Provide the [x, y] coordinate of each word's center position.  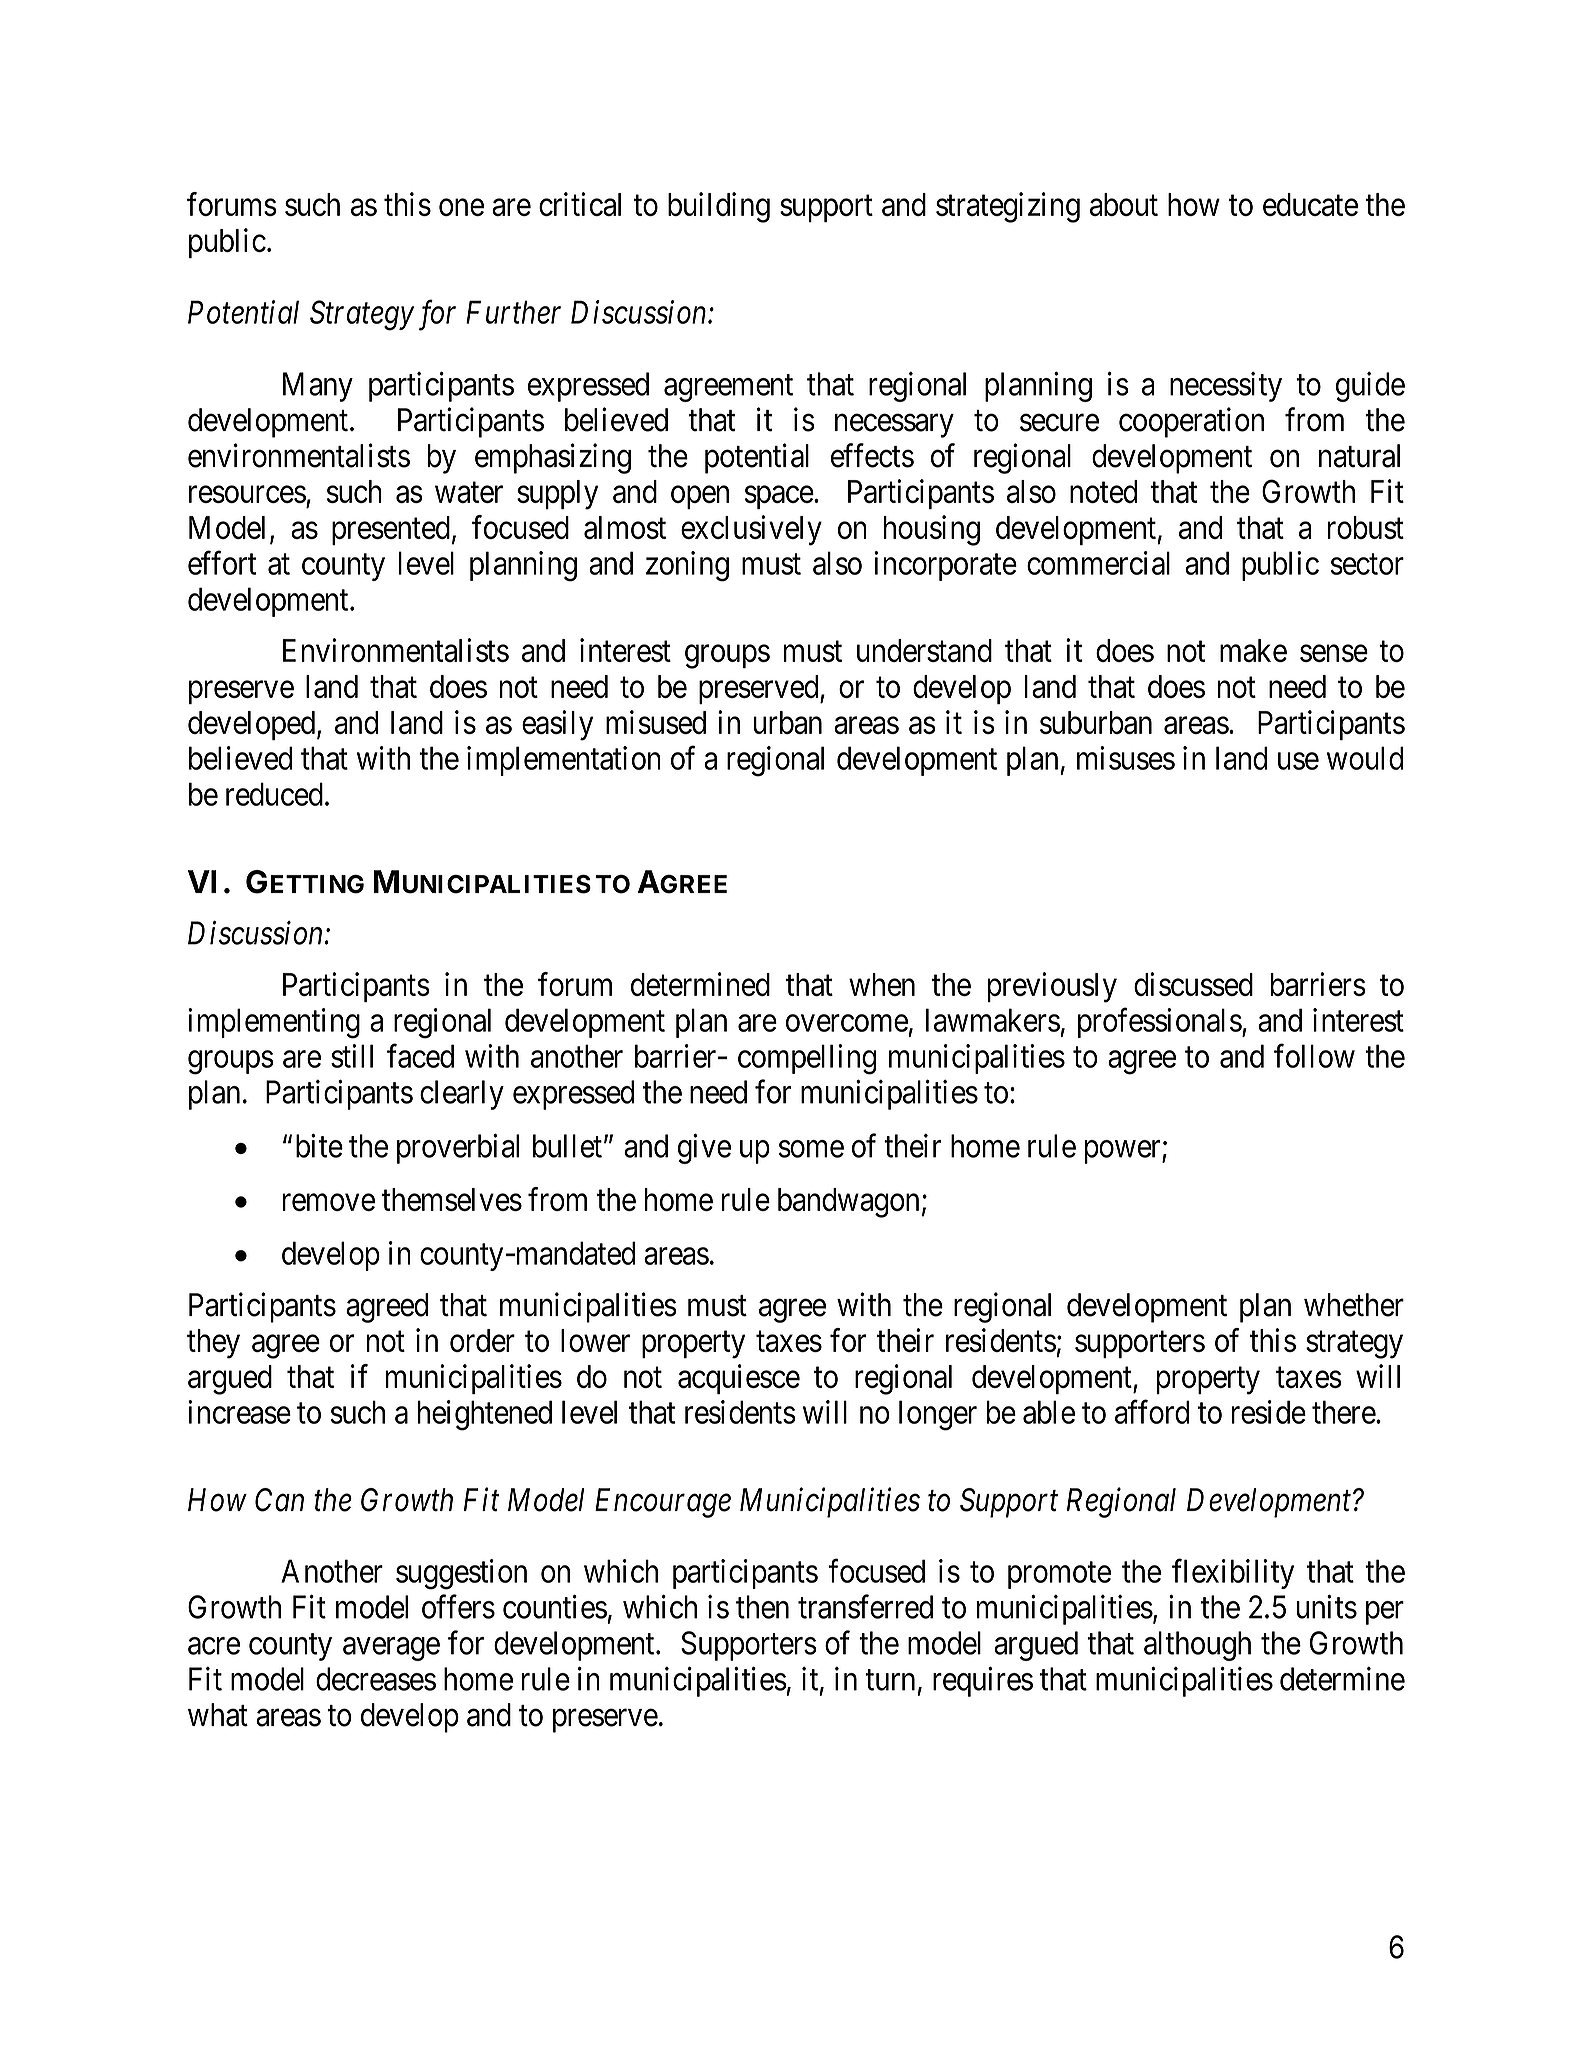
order [482, 1340]
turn [890, 1680]
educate [1310, 204]
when [882, 984]
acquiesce [739, 1379]
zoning [687, 566]
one [461, 207]
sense [1334, 653]
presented [391, 530]
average [391, 1649]
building [719, 207]
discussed [1193, 984]
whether [1354, 1305]
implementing [274, 1023]
